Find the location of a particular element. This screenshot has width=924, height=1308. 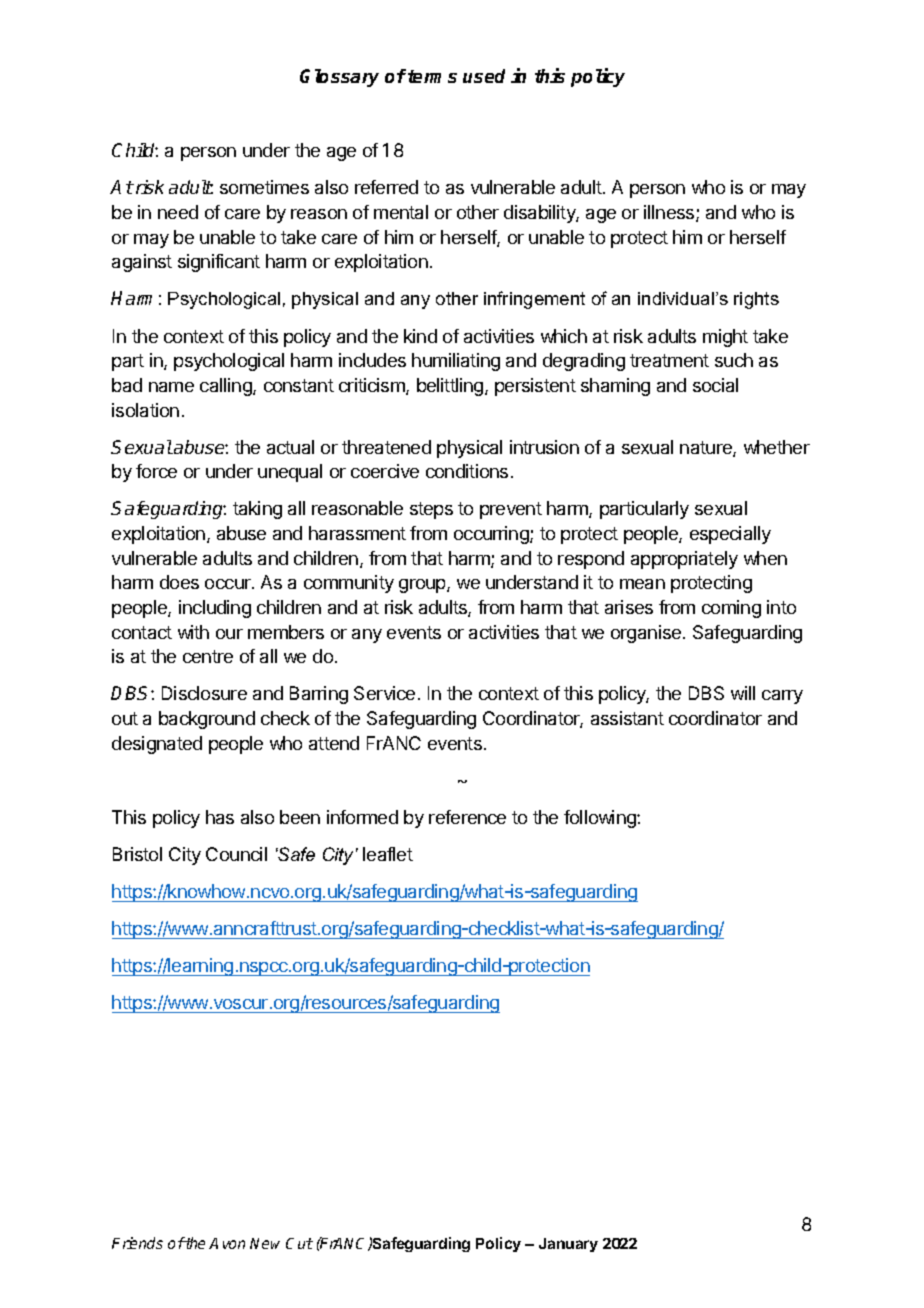

illness is located at coordinates (670, 213).
